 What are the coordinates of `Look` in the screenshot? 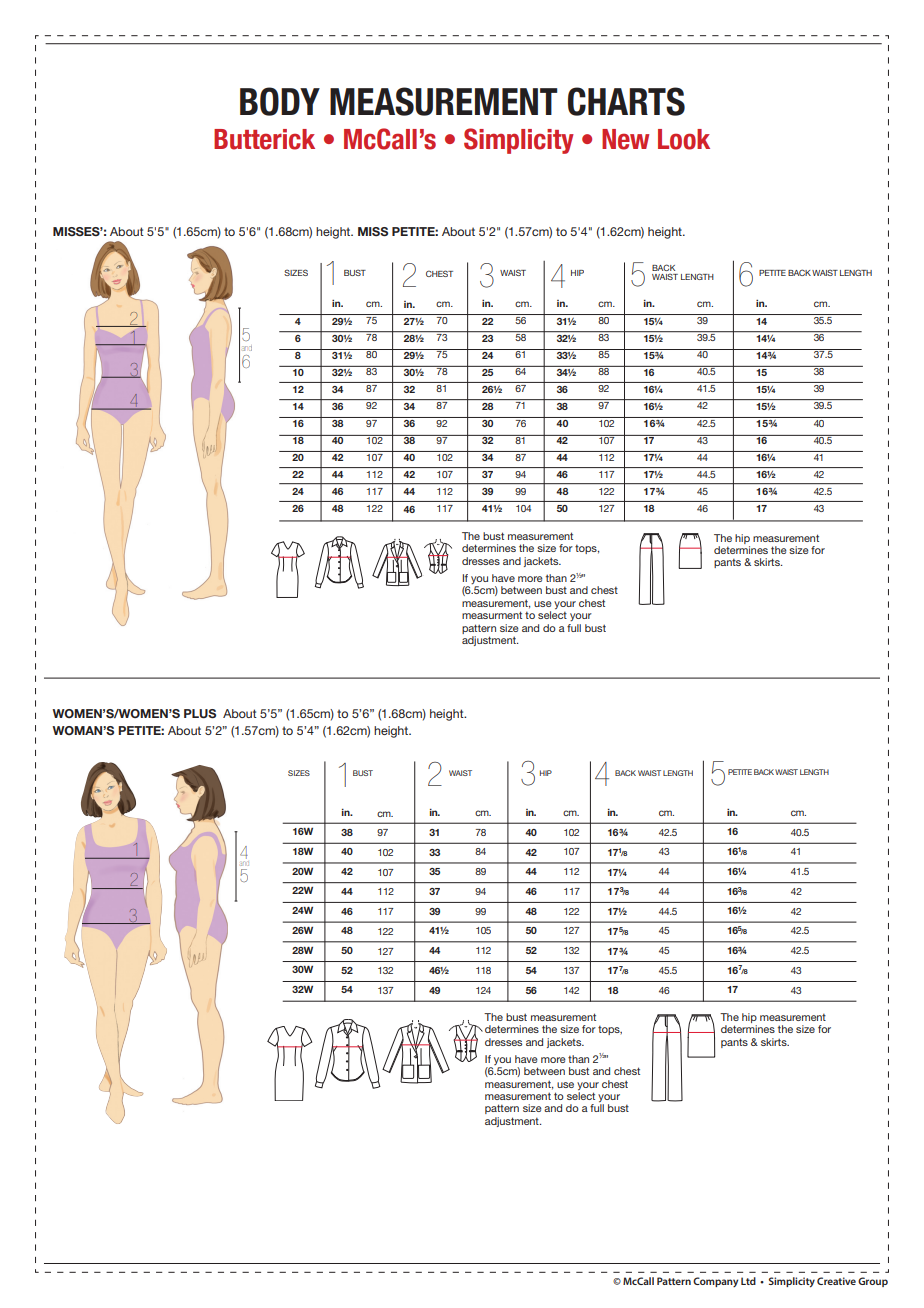 It's located at (684, 139).
